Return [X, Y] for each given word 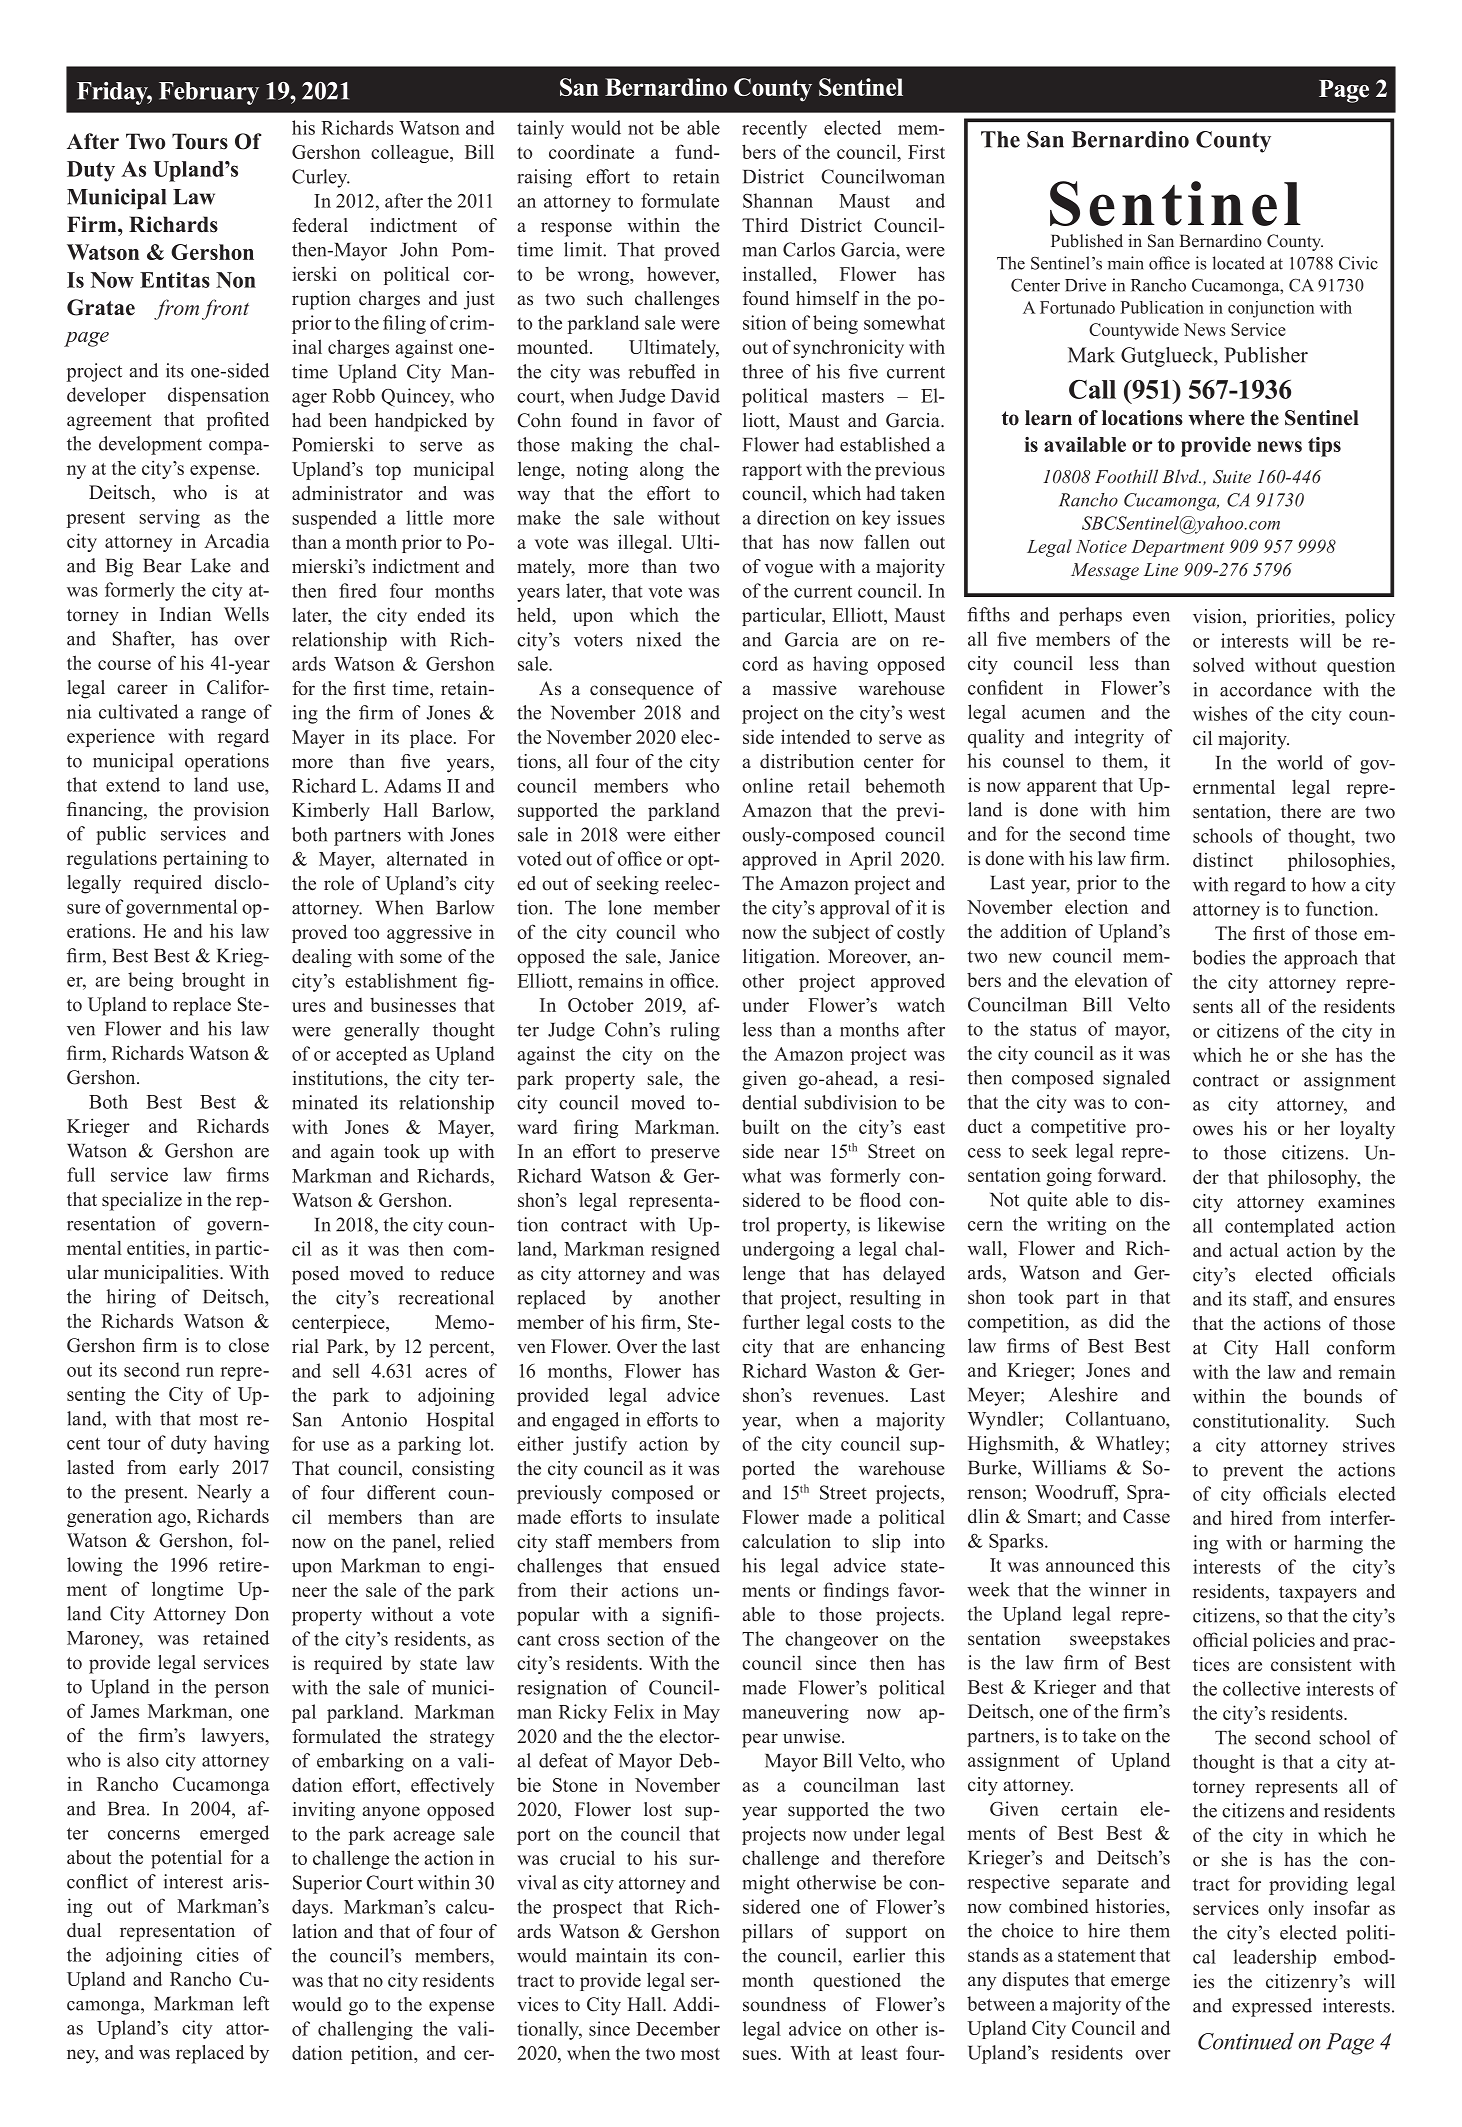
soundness [784, 2004]
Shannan [778, 200]
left [256, 2003]
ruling [695, 1031]
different [401, 1492]
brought [213, 981]
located [1238, 263]
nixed [659, 639]
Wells [246, 614]
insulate [687, 1516]
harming [1328, 1544]
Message [1105, 571]
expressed [1272, 2007]
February [209, 93]
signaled [1136, 1079]
